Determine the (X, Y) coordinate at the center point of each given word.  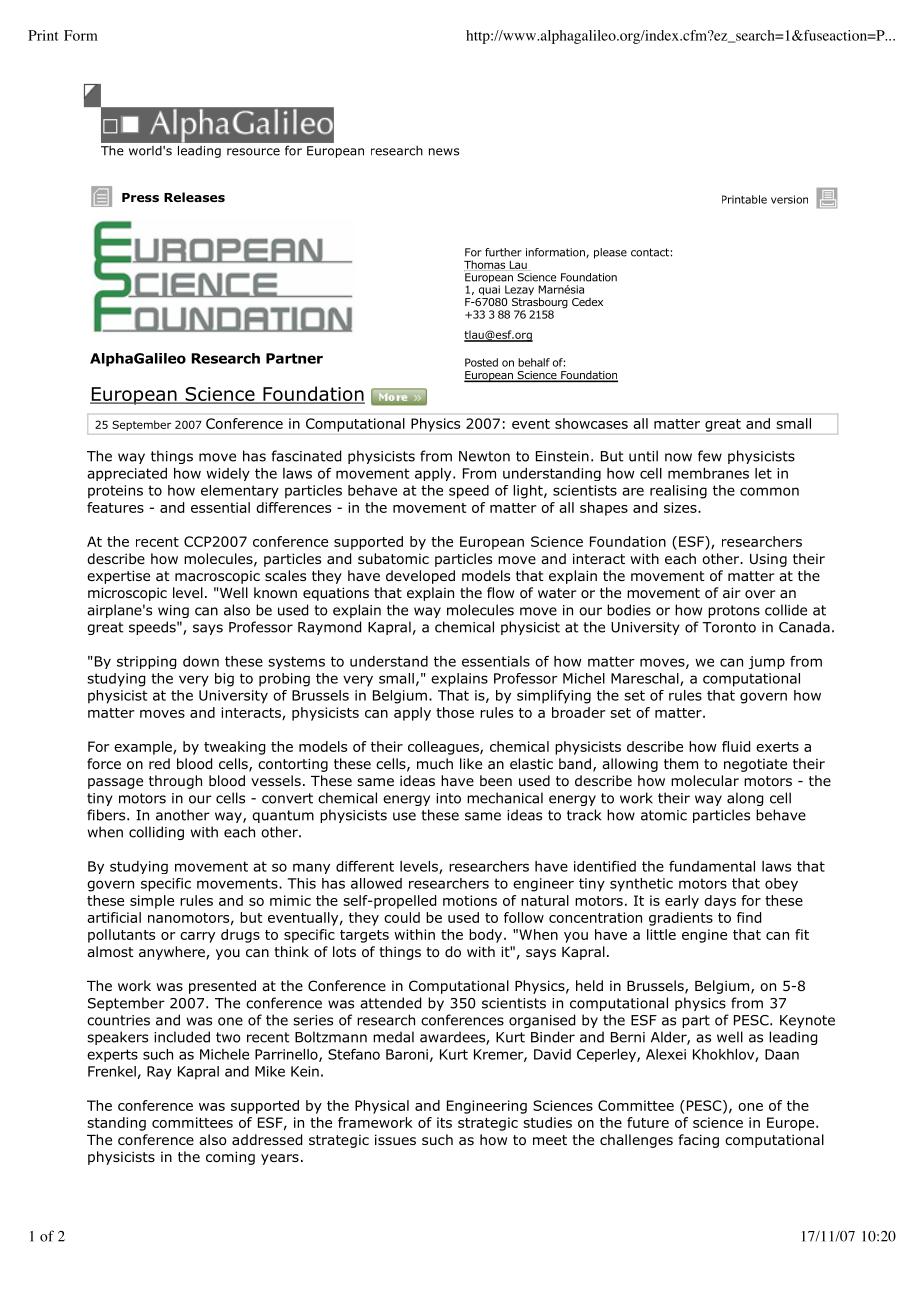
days (720, 902)
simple (152, 902)
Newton (484, 456)
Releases (194, 197)
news (444, 152)
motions (470, 900)
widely (228, 474)
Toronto (729, 627)
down (201, 661)
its (444, 1122)
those (455, 712)
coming (230, 1158)
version (789, 199)
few (710, 456)
